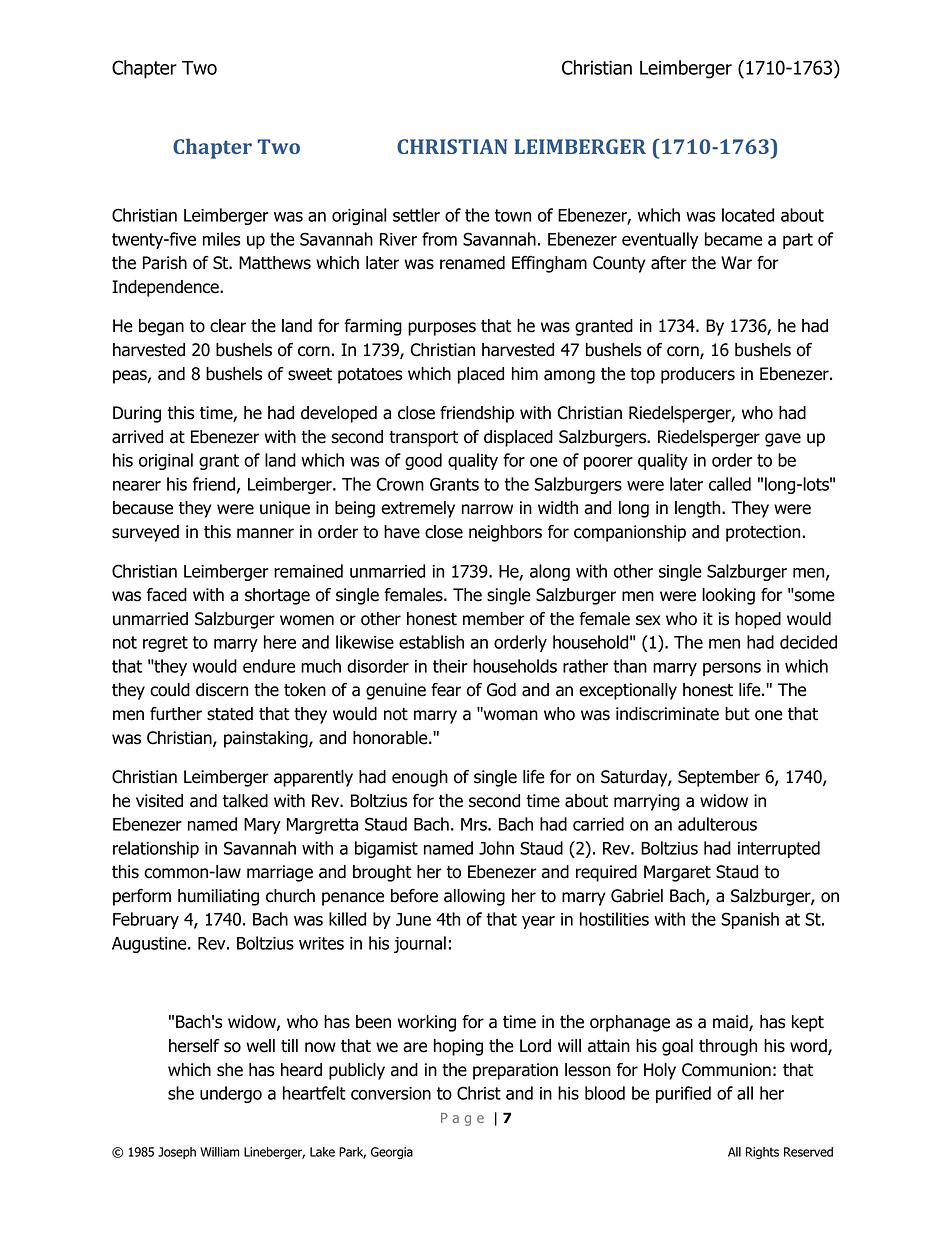  Describe the element at coordinates (222, 690) in the page. I see `discern` at that location.
